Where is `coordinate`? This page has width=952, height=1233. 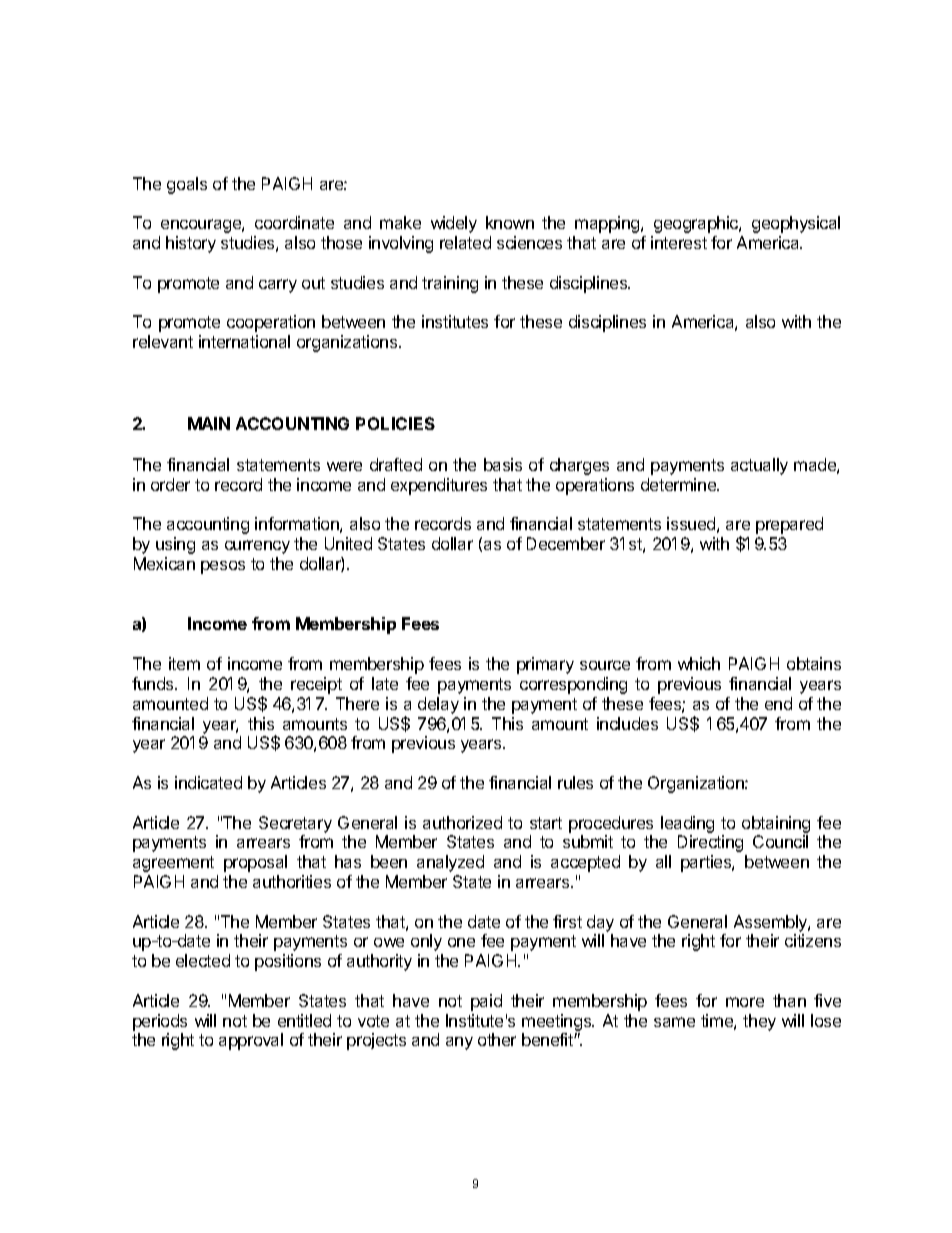
coordinate is located at coordinates (294, 222).
